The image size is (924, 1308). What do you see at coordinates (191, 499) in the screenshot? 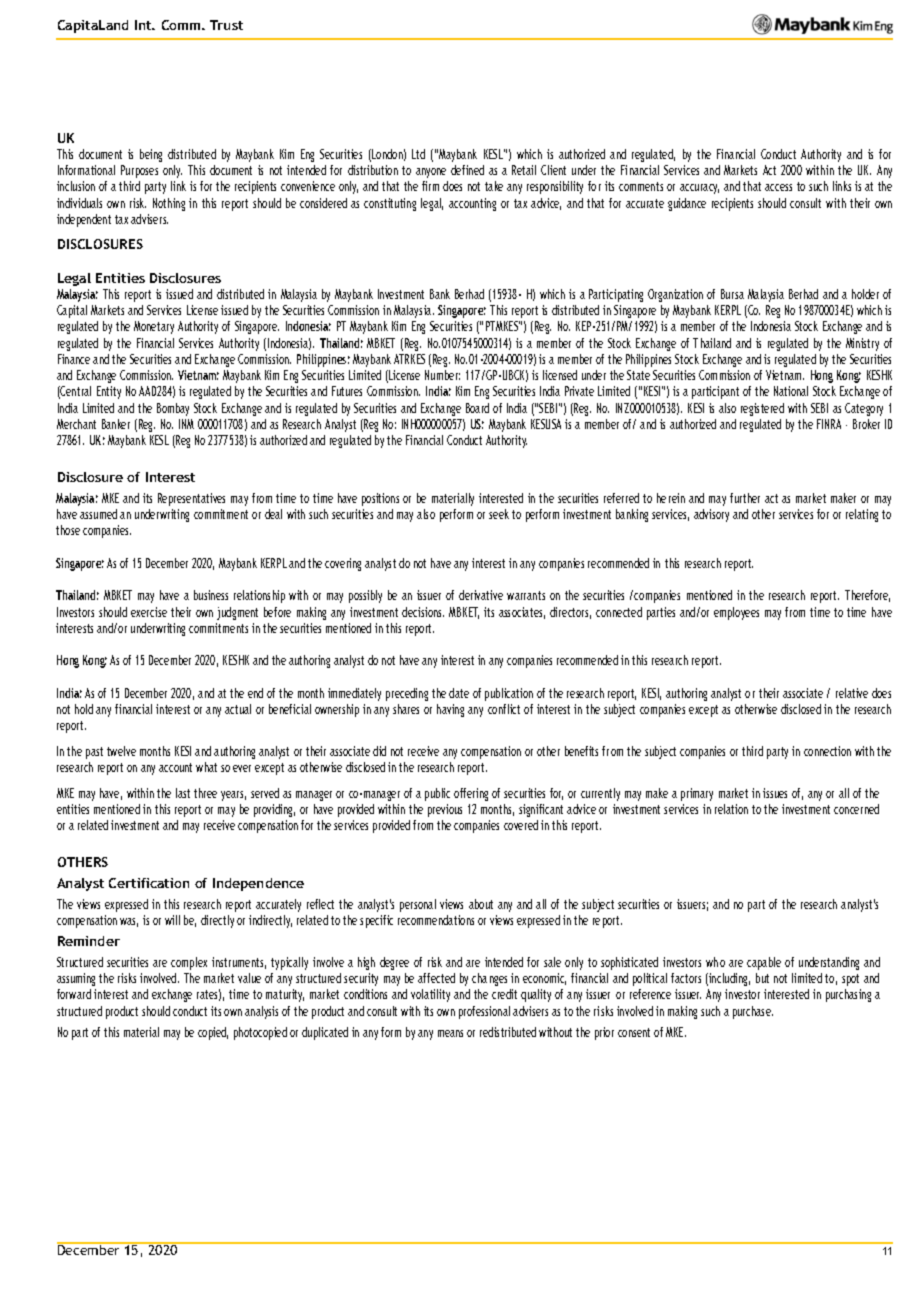
I see `Representatives` at bounding box center [191, 499].
